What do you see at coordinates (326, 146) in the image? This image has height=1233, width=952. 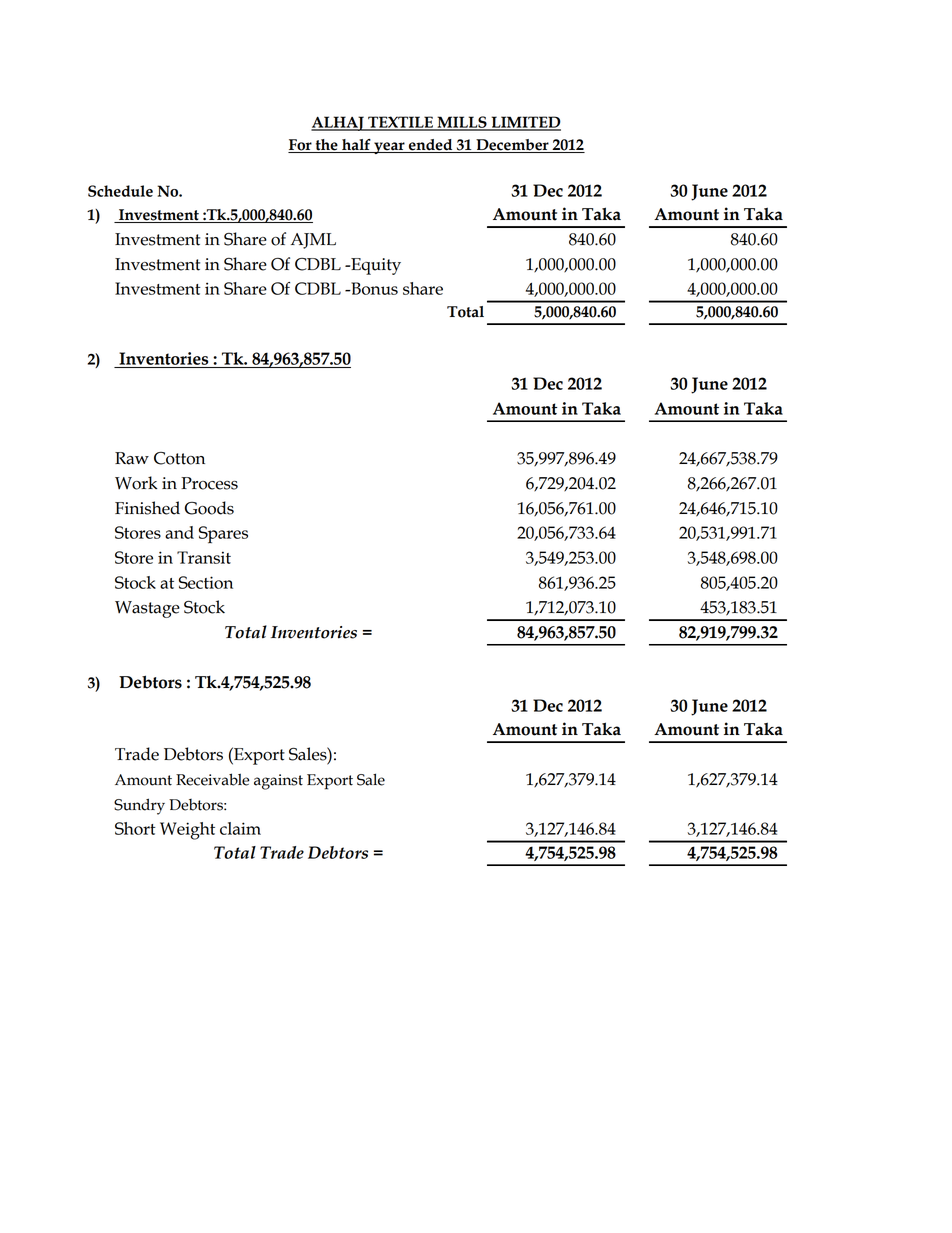 I see `the` at bounding box center [326, 146].
